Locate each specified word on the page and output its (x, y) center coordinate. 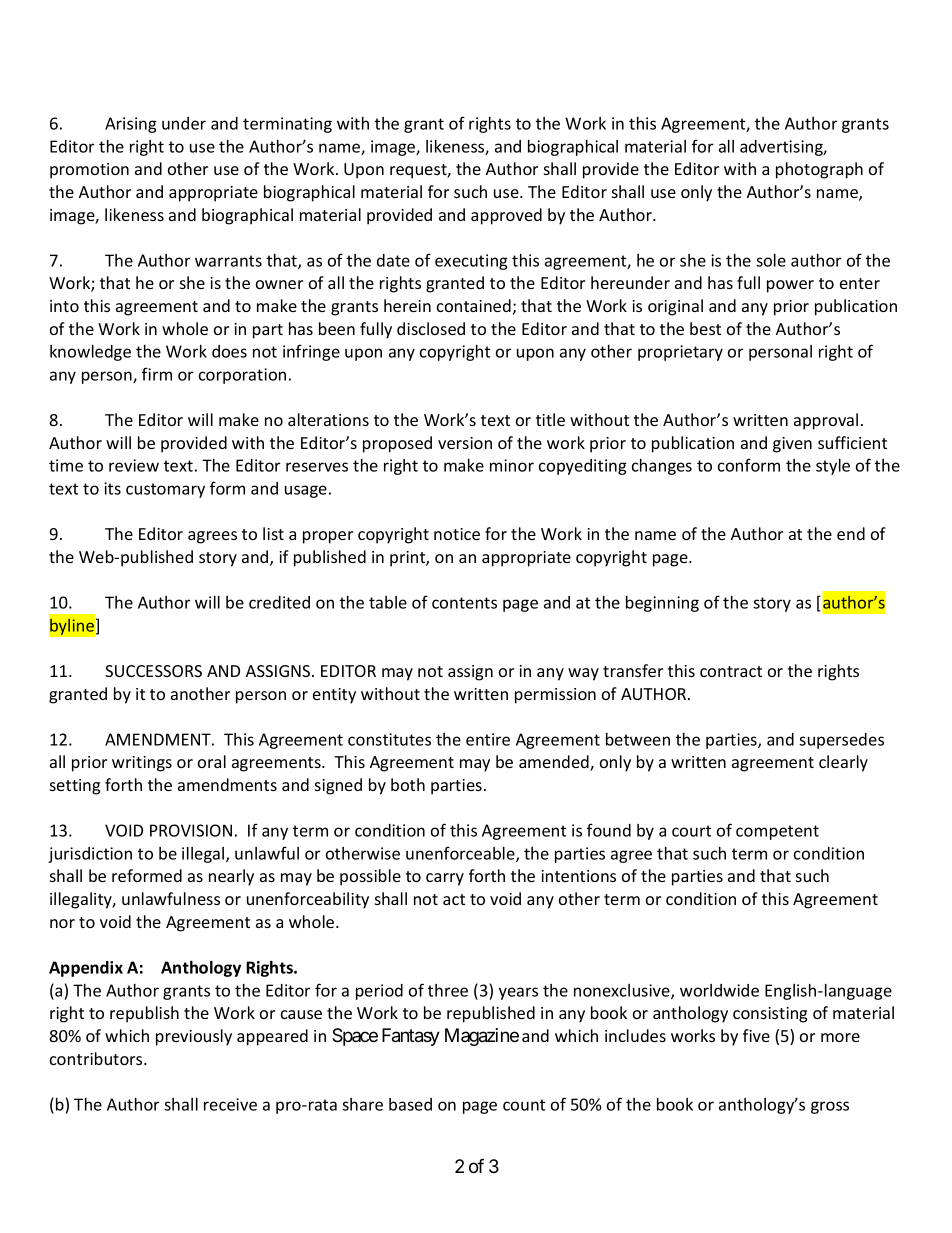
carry (445, 879)
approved (506, 216)
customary (165, 490)
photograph (819, 170)
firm (157, 374)
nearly (231, 877)
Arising (131, 125)
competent (777, 832)
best (705, 328)
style (833, 467)
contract (731, 671)
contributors (97, 1058)
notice (457, 534)
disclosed (431, 328)
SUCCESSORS (153, 671)
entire (488, 739)
